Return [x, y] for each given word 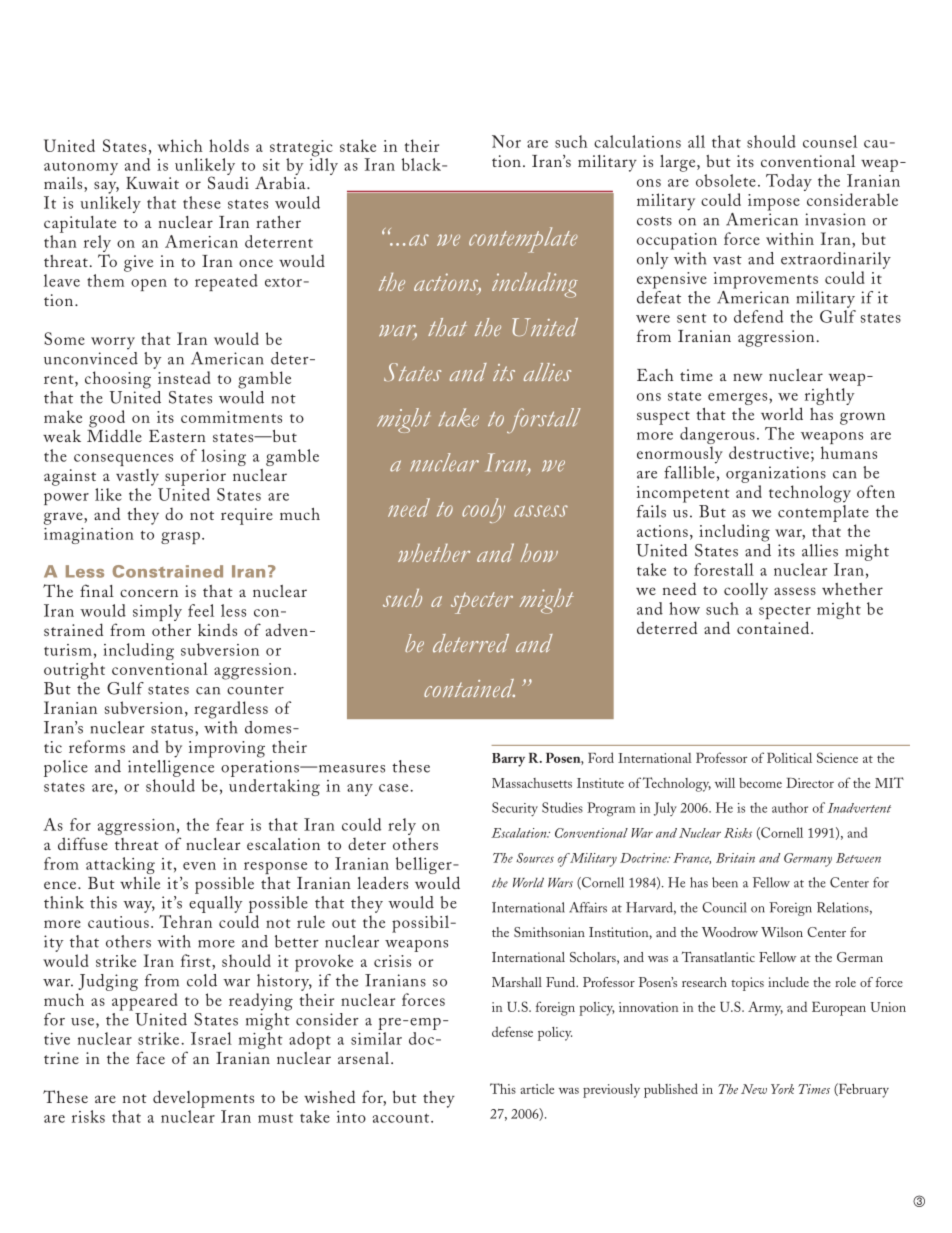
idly [324, 165]
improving [227, 749]
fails [651, 511]
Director [810, 783]
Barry [508, 760]
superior [195, 477]
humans [849, 452]
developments [203, 1099]
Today [789, 182]
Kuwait [152, 183]
